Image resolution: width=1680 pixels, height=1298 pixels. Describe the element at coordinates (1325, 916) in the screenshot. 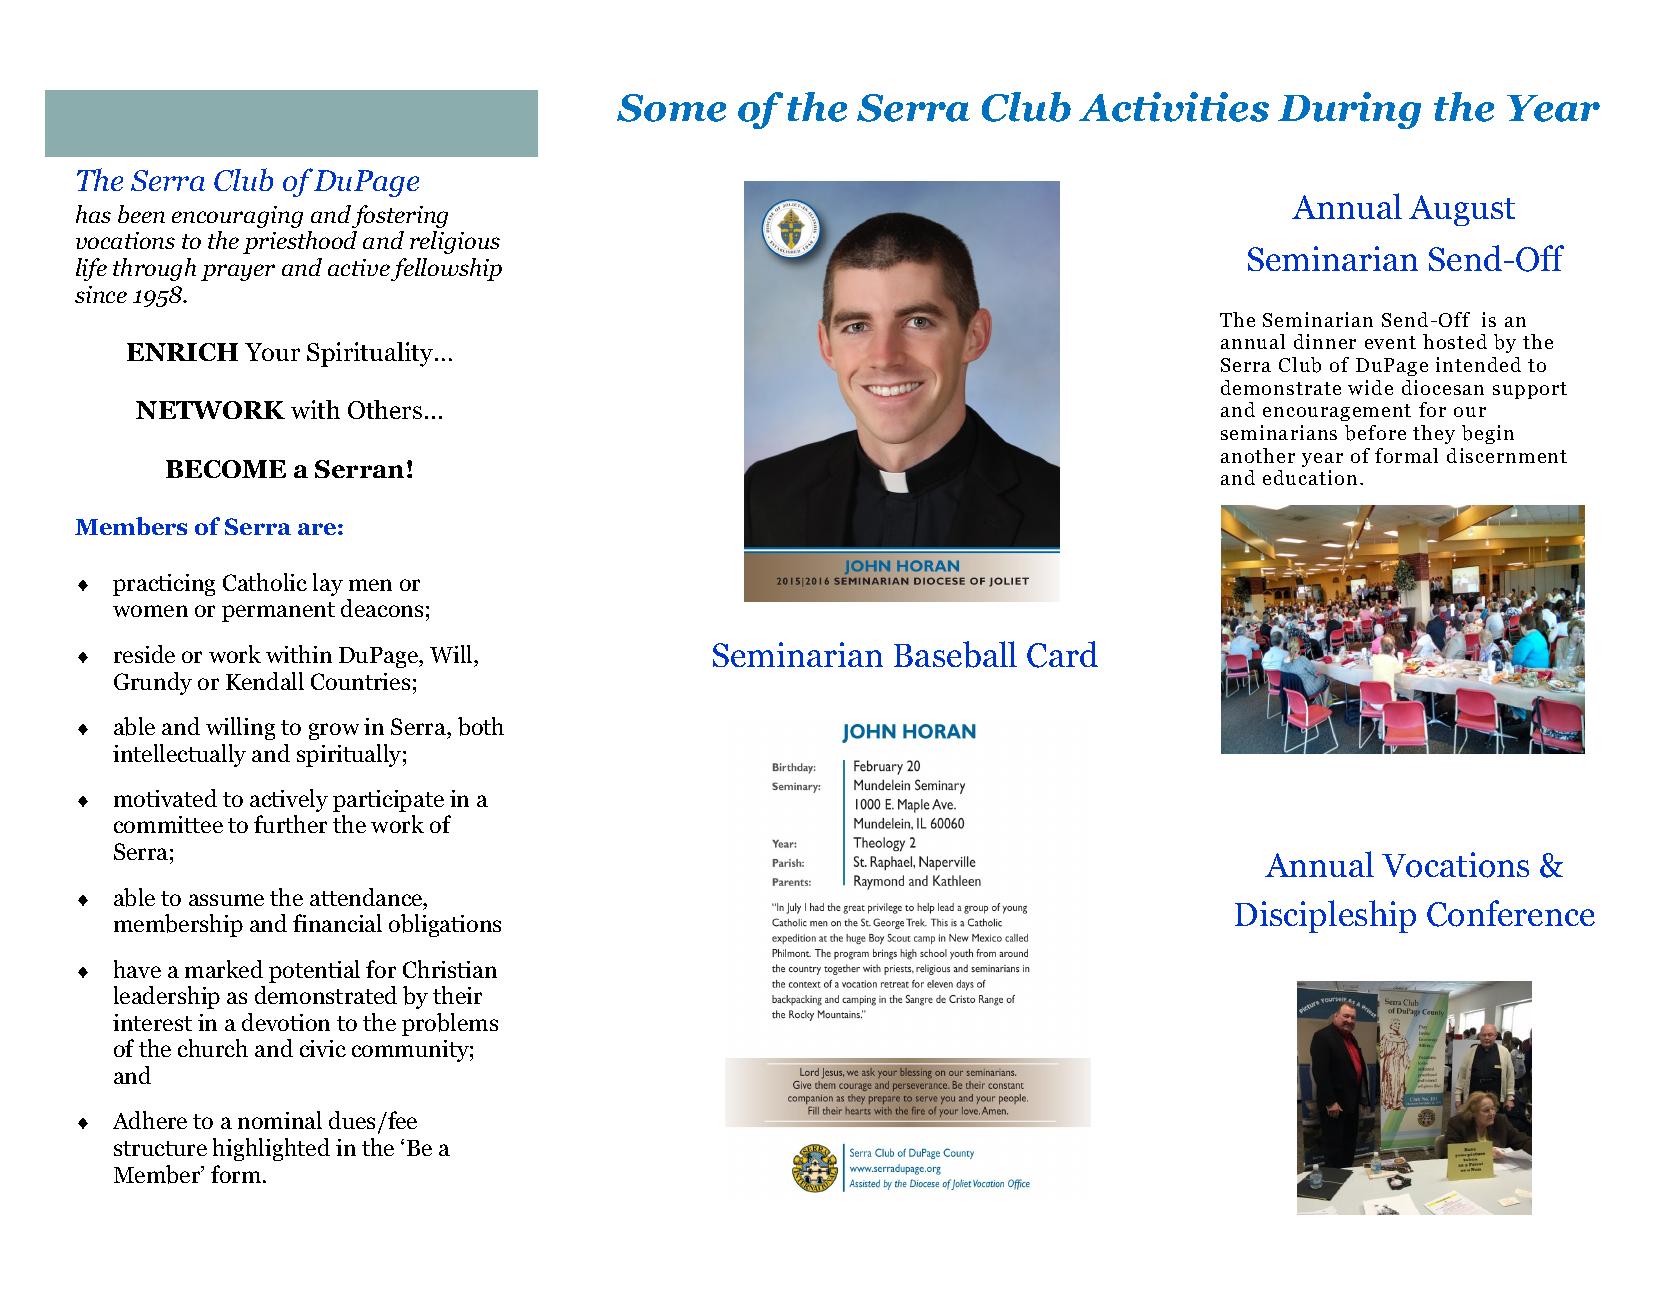

I see `Discipleship` at that location.
